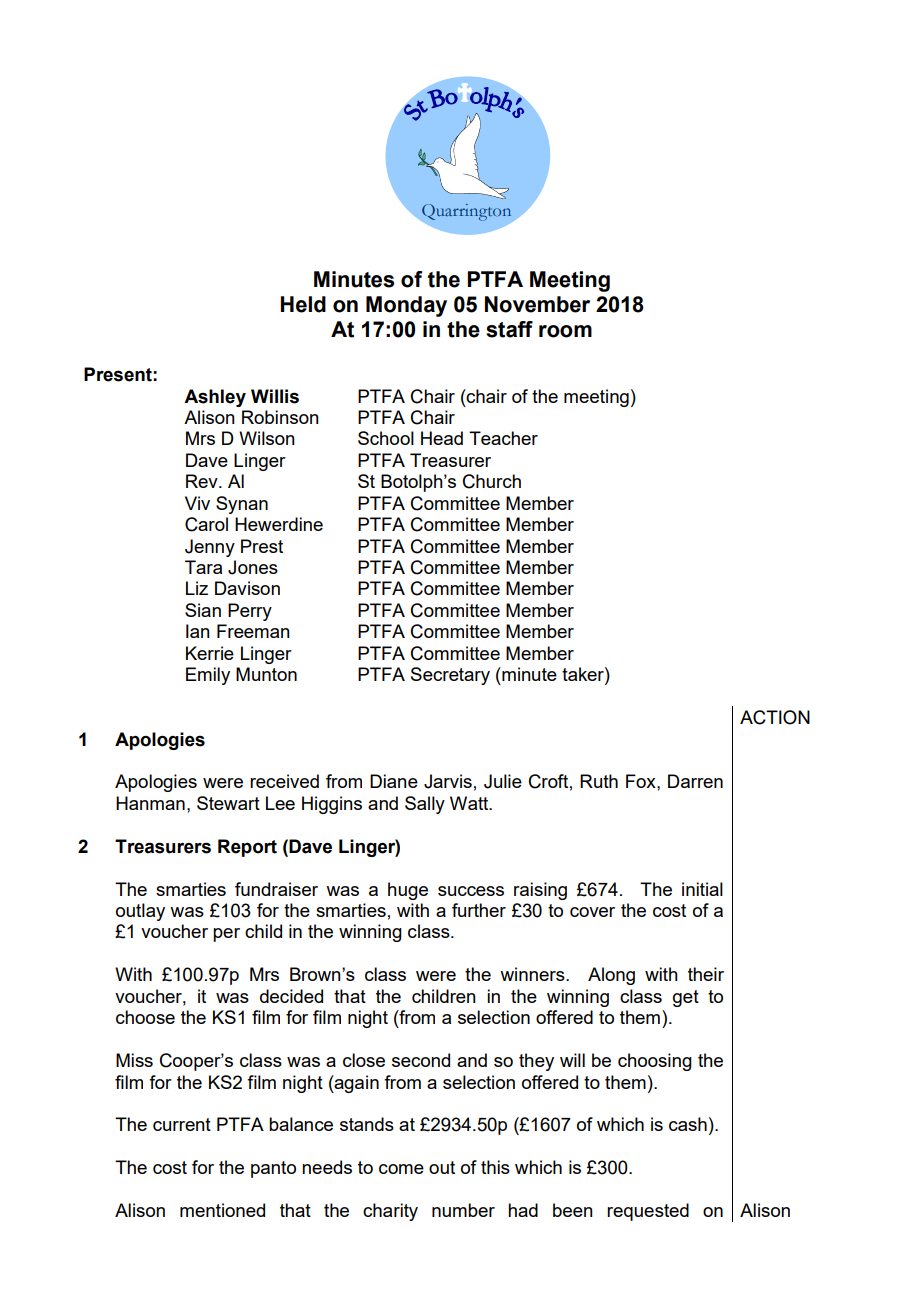 This image has width=924, height=1308. I want to click on Ashley, so click(215, 398).
